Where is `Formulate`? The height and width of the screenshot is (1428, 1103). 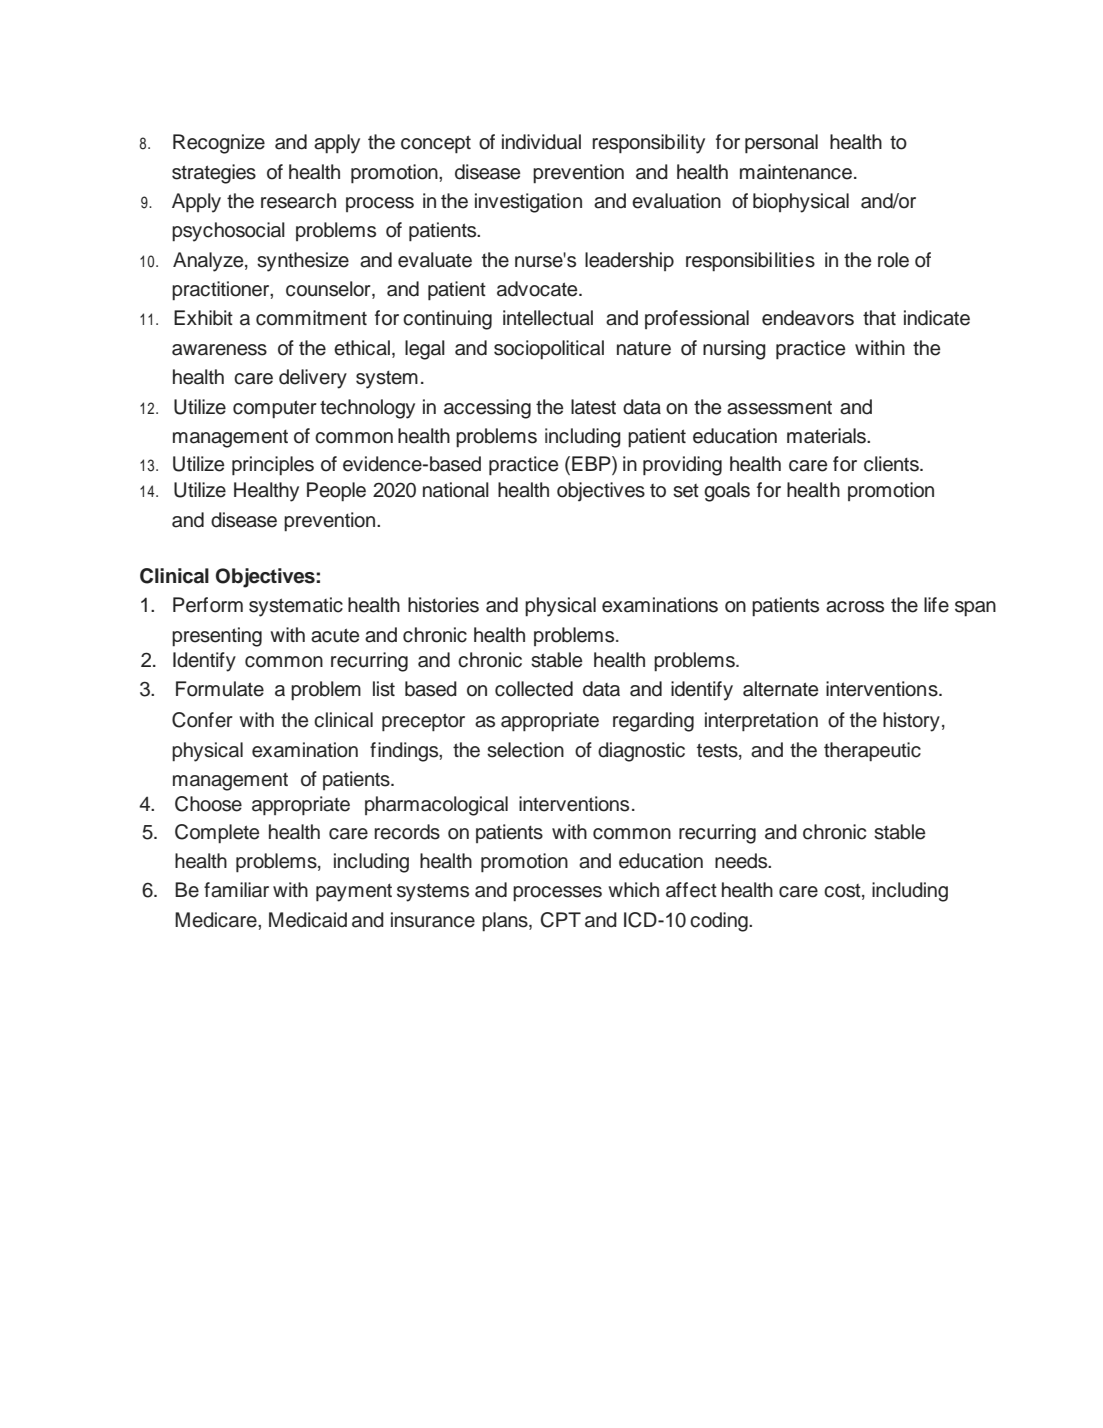
Formulate is located at coordinates (220, 689).
